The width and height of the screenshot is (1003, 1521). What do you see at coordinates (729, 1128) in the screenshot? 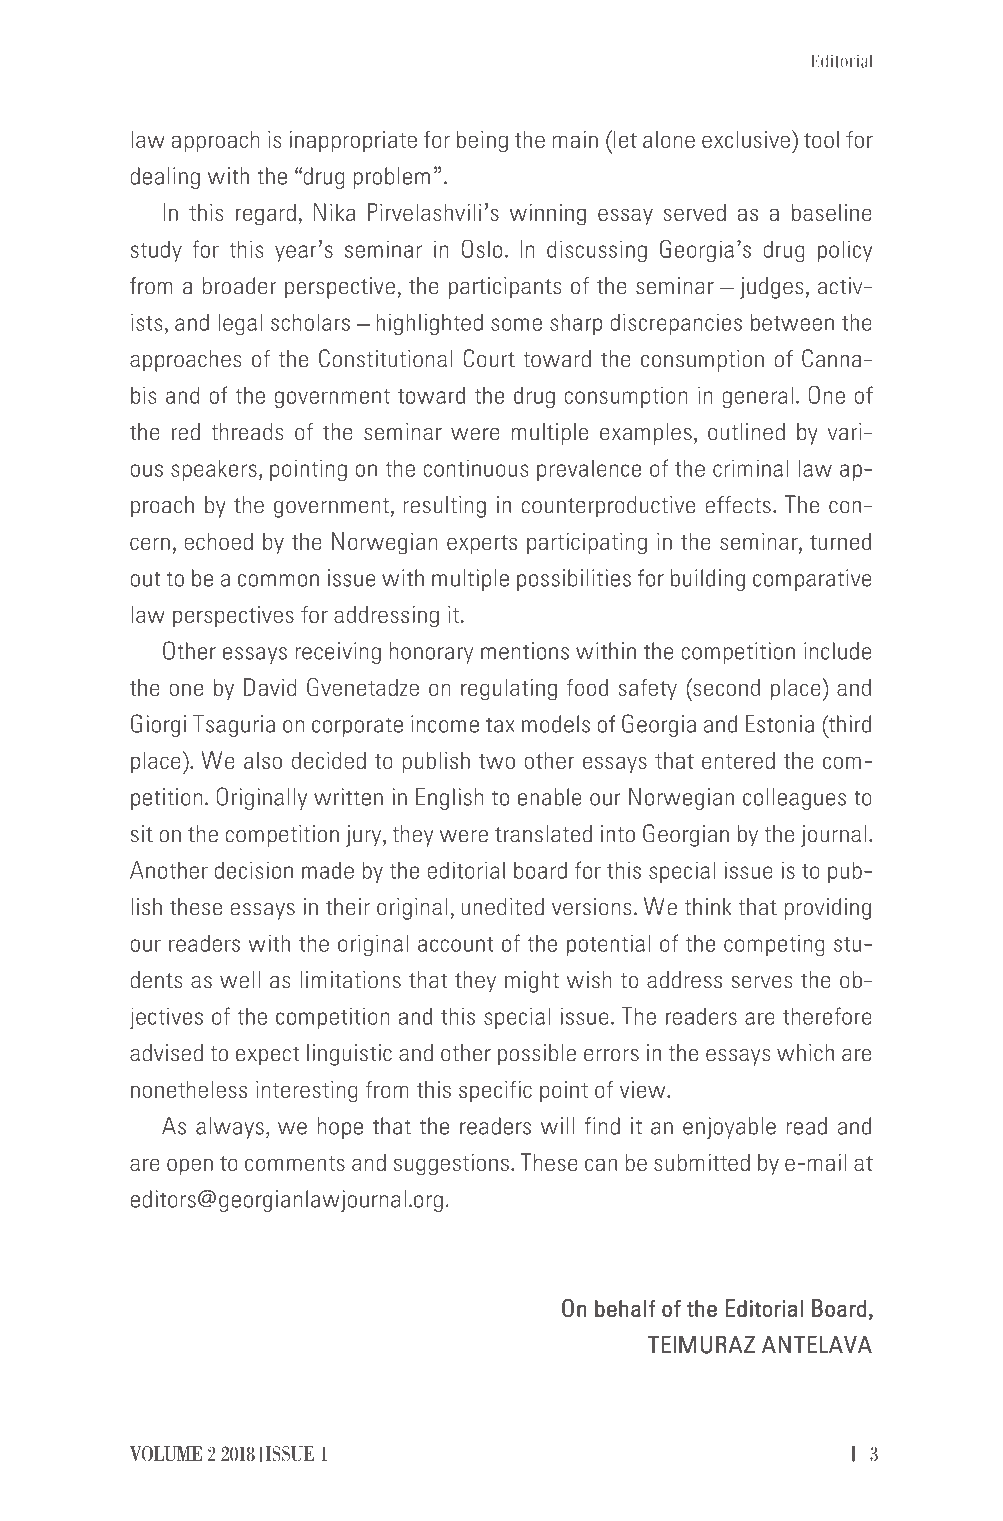
I see `enjoyable` at bounding box center [729, 1128].
